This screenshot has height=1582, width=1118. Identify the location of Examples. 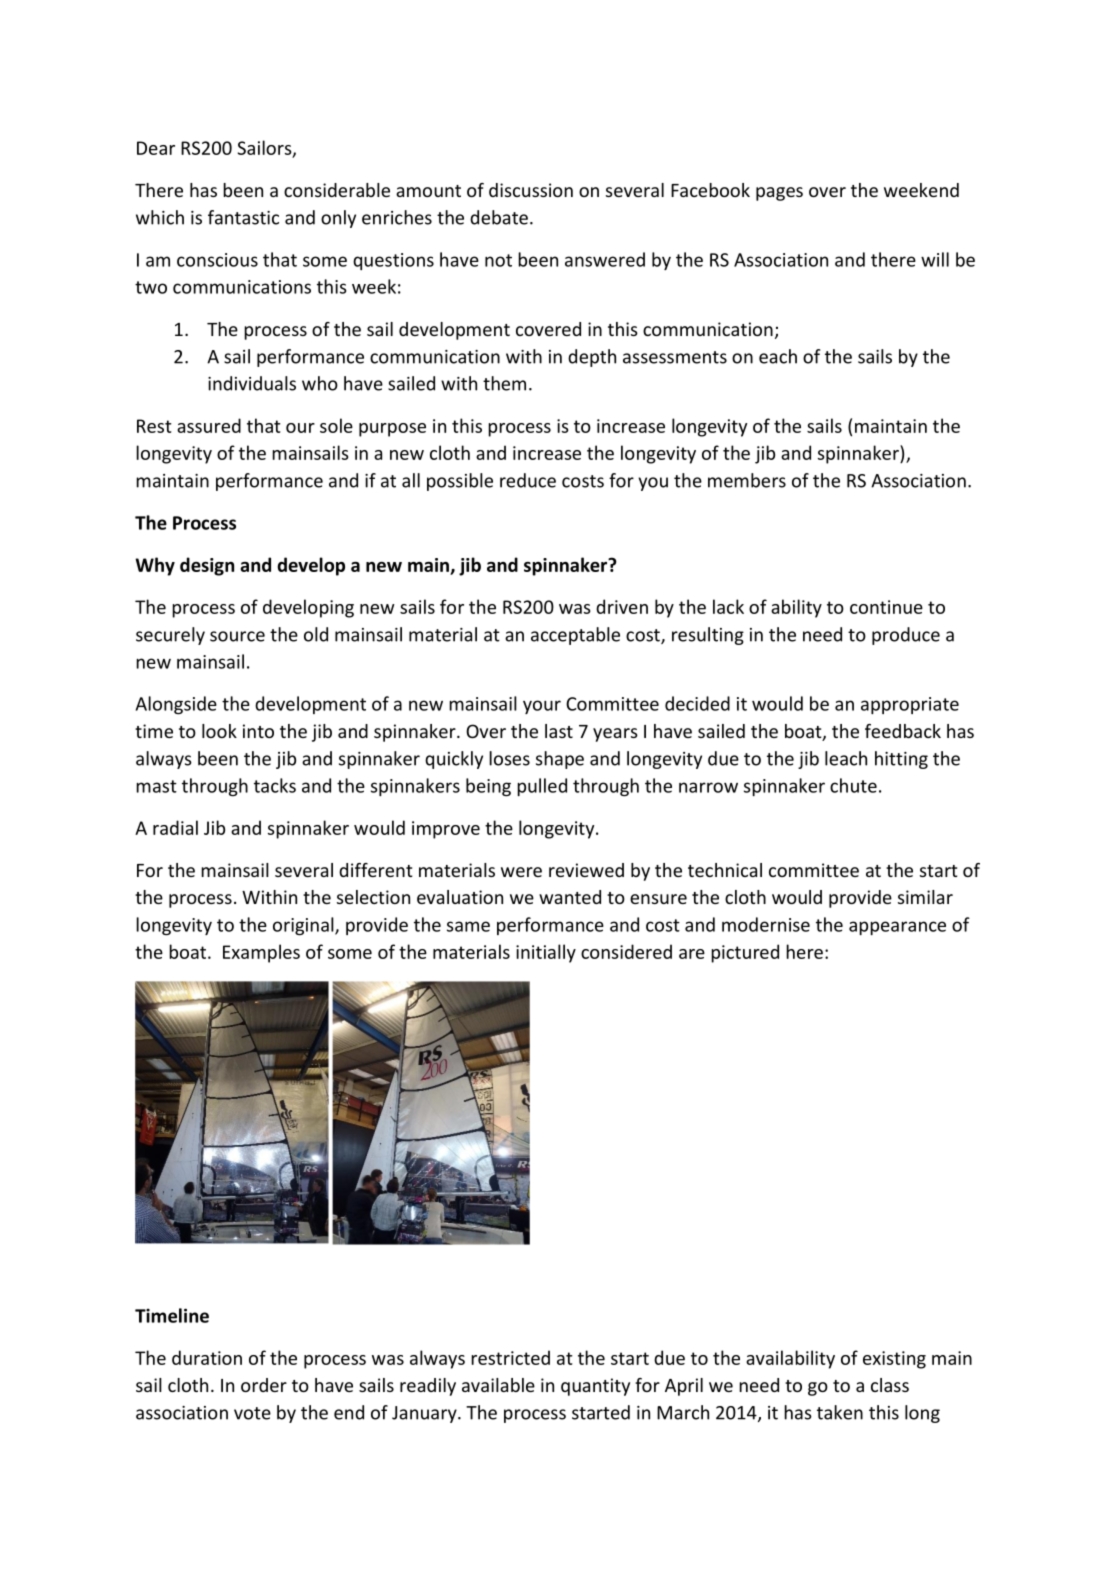
(261, 953).
